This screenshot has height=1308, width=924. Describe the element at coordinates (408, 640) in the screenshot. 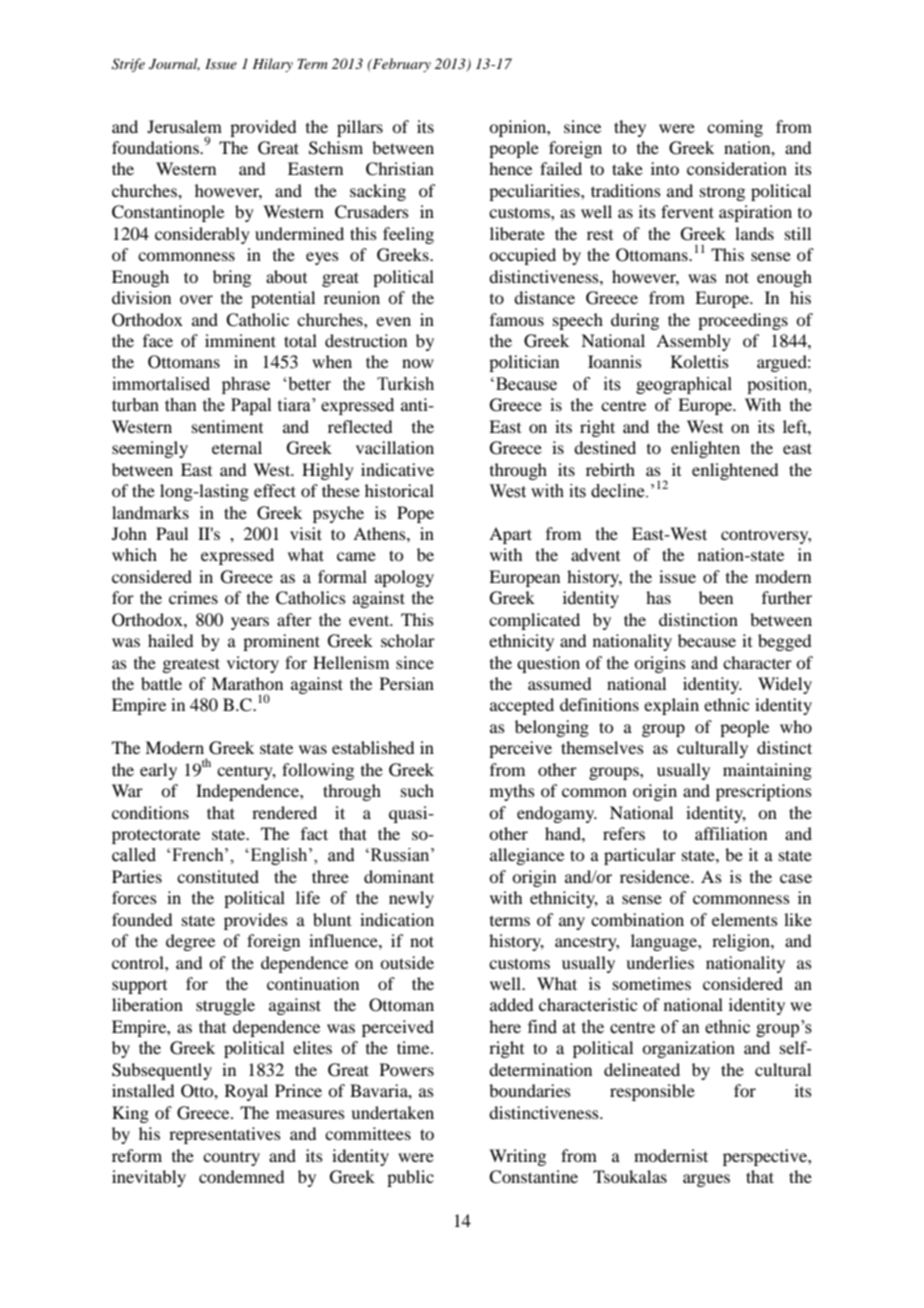

I see `scholar` at that location.
